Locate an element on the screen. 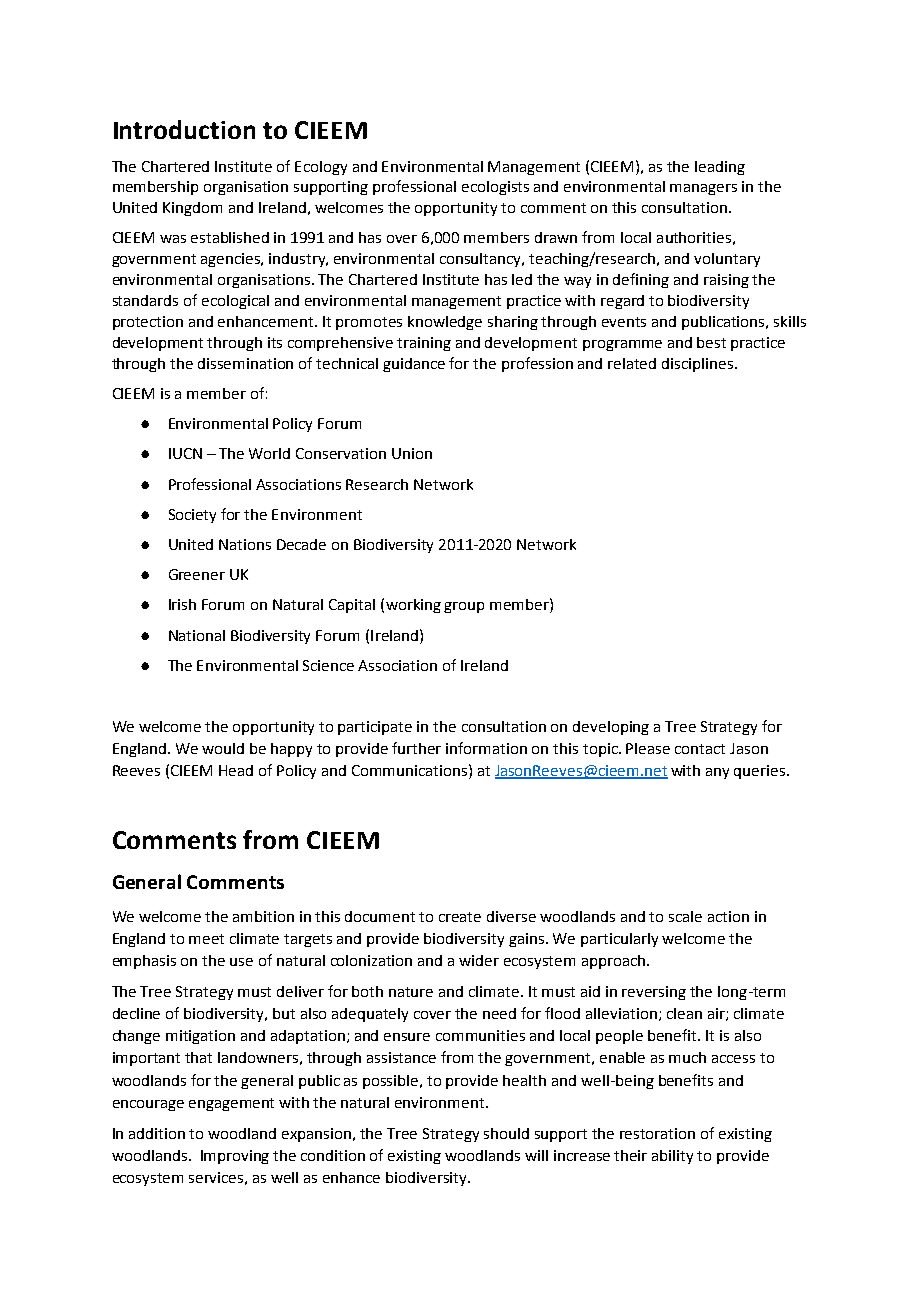 The image size is (924, 1308). National is located at coordinates (197, 635).
